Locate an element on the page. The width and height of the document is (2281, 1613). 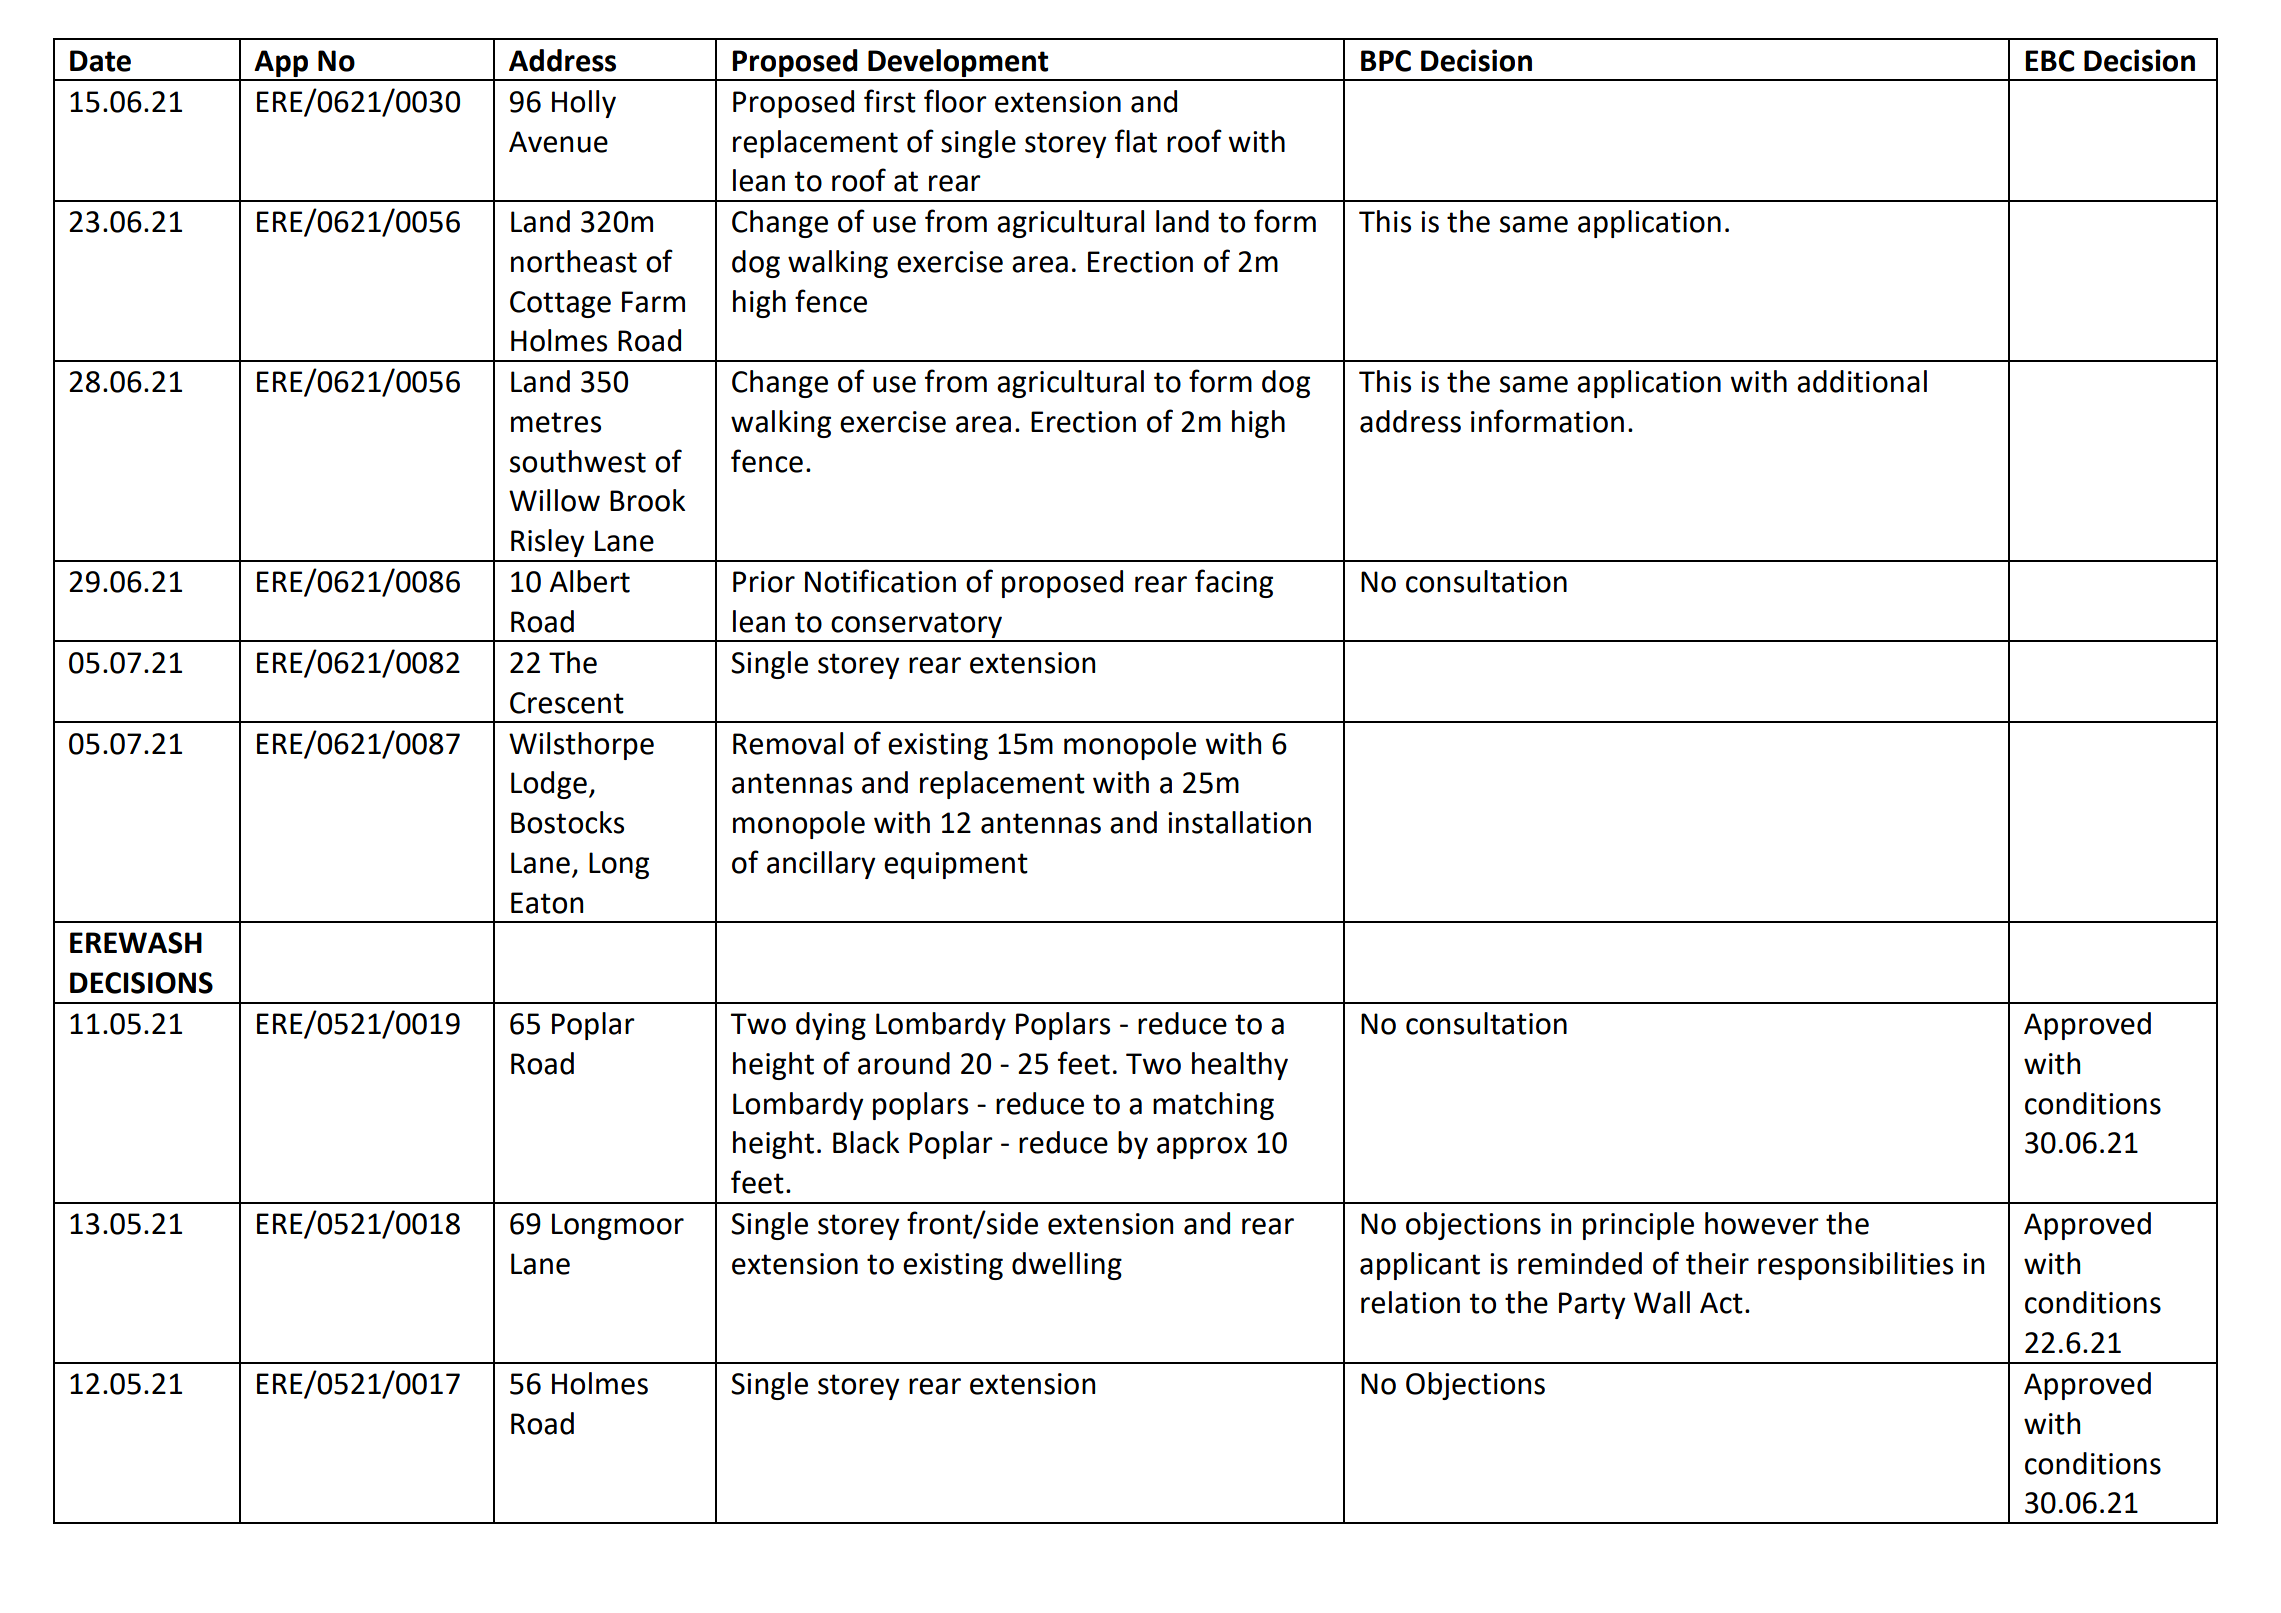
BPC is located at coordinates (1386, 61).
